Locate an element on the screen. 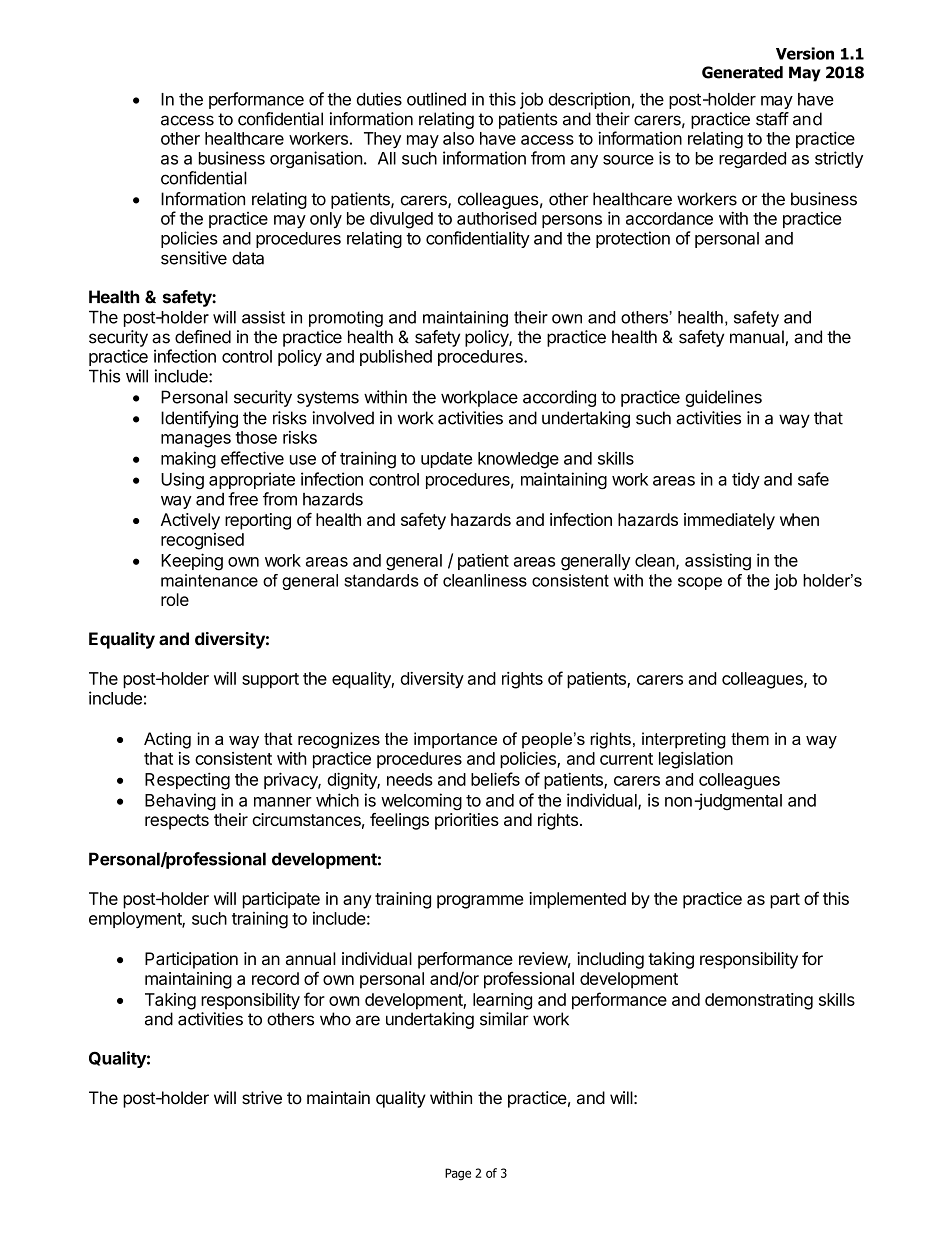 The width and height of the screenshot is (952, 1233). organisation is located at coordinates (316, 159).
